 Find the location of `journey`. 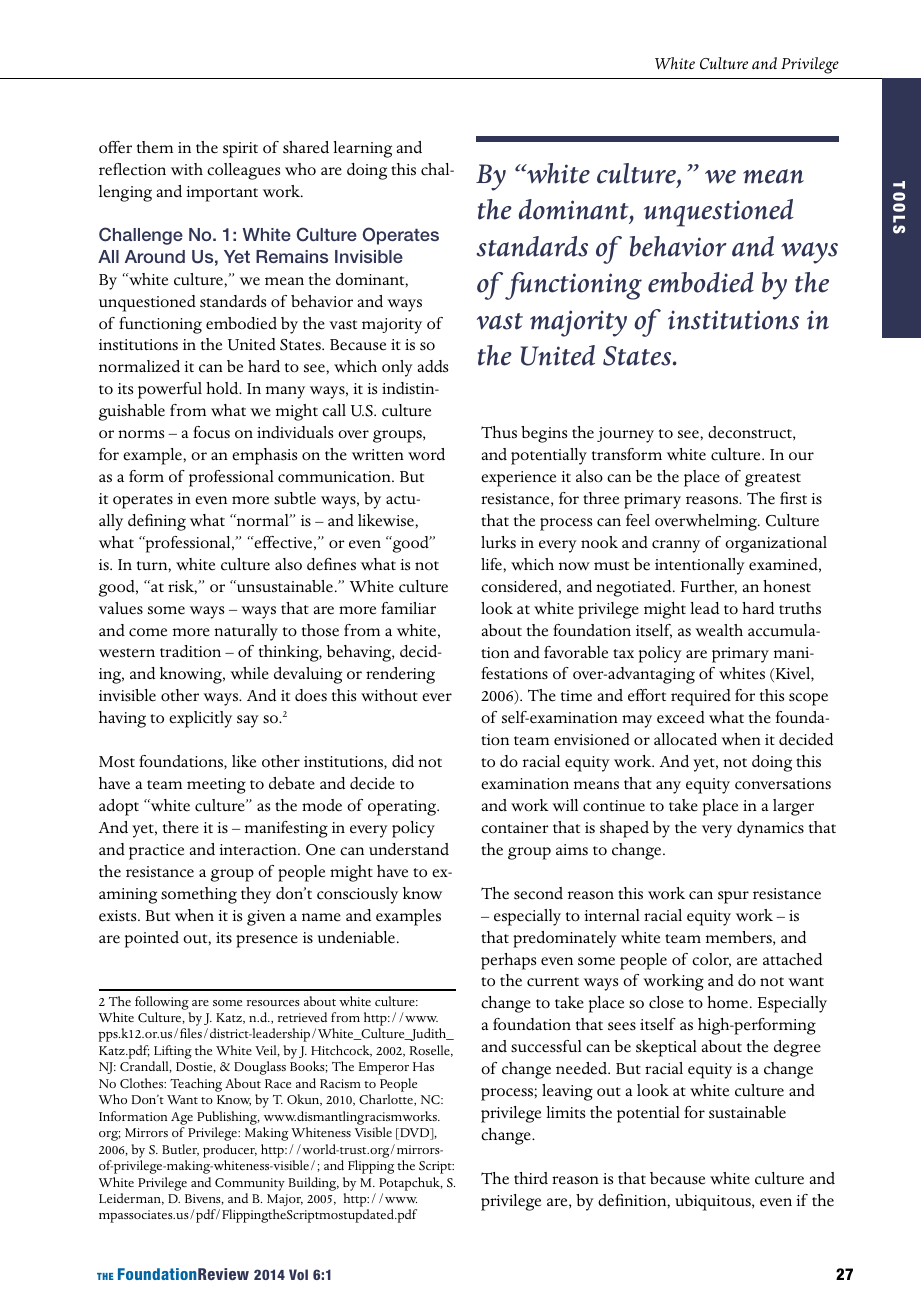

journey is located at coordinates (625, 435).
